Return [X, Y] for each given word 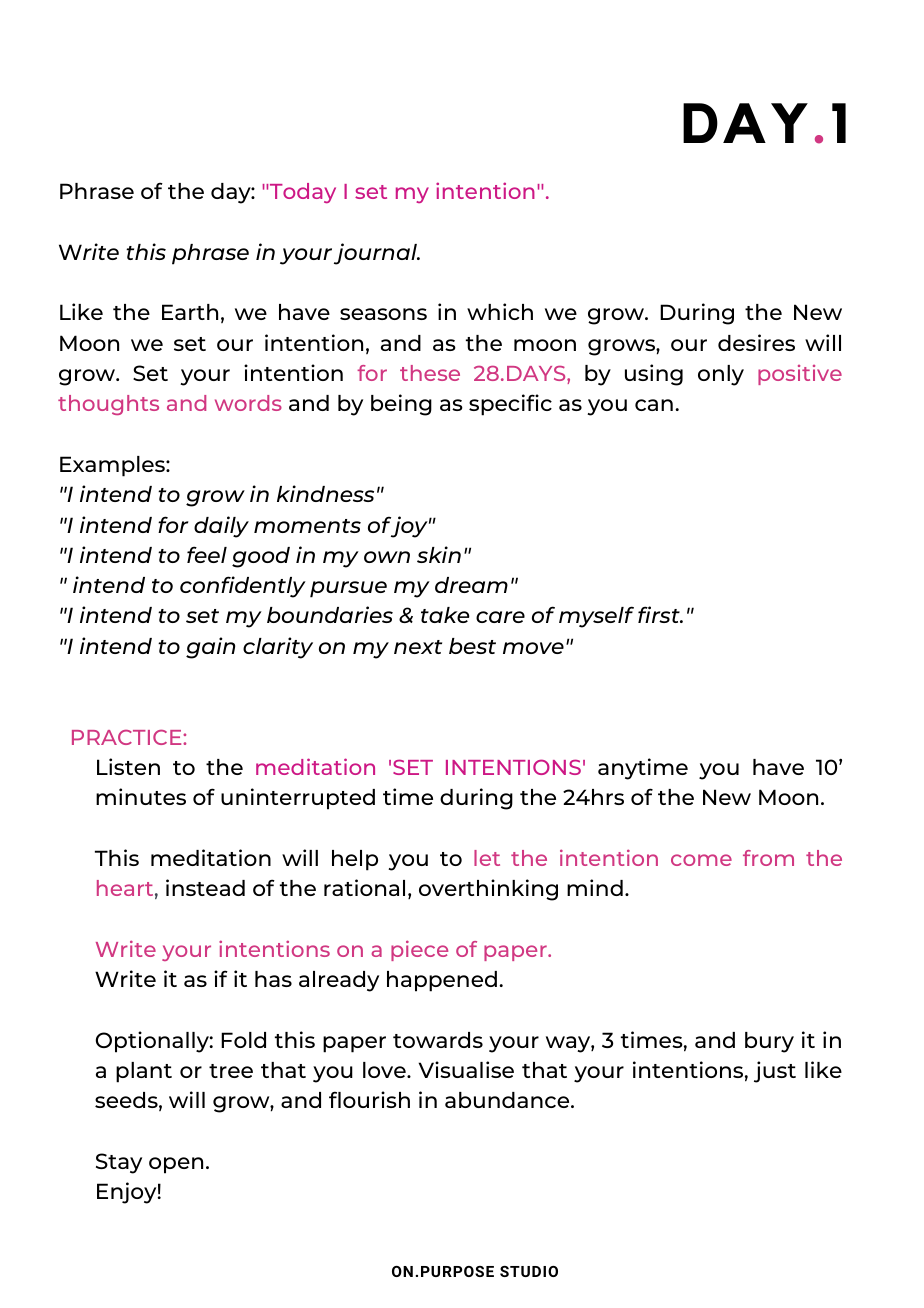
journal [376, 254]
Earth [190, 312]
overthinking [488, 890]
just [775, 1072]
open [176, 1165]
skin [439, 554]
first [660, 614]
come [701, 860]
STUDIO [529, 1271]
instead [205, 887]
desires [756, 342]
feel [207, 554]
